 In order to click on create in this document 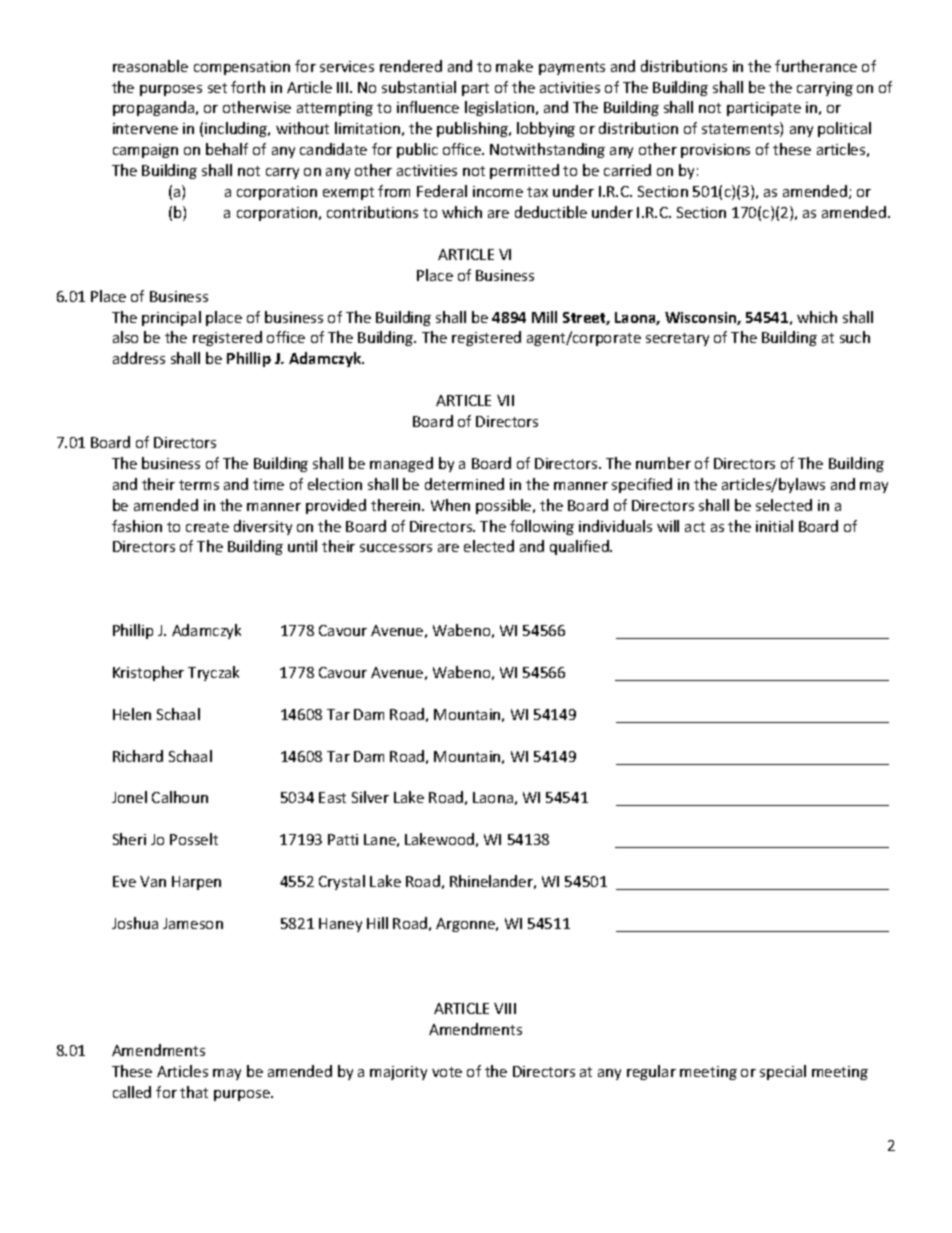, I will do `click(207, 527)`.
